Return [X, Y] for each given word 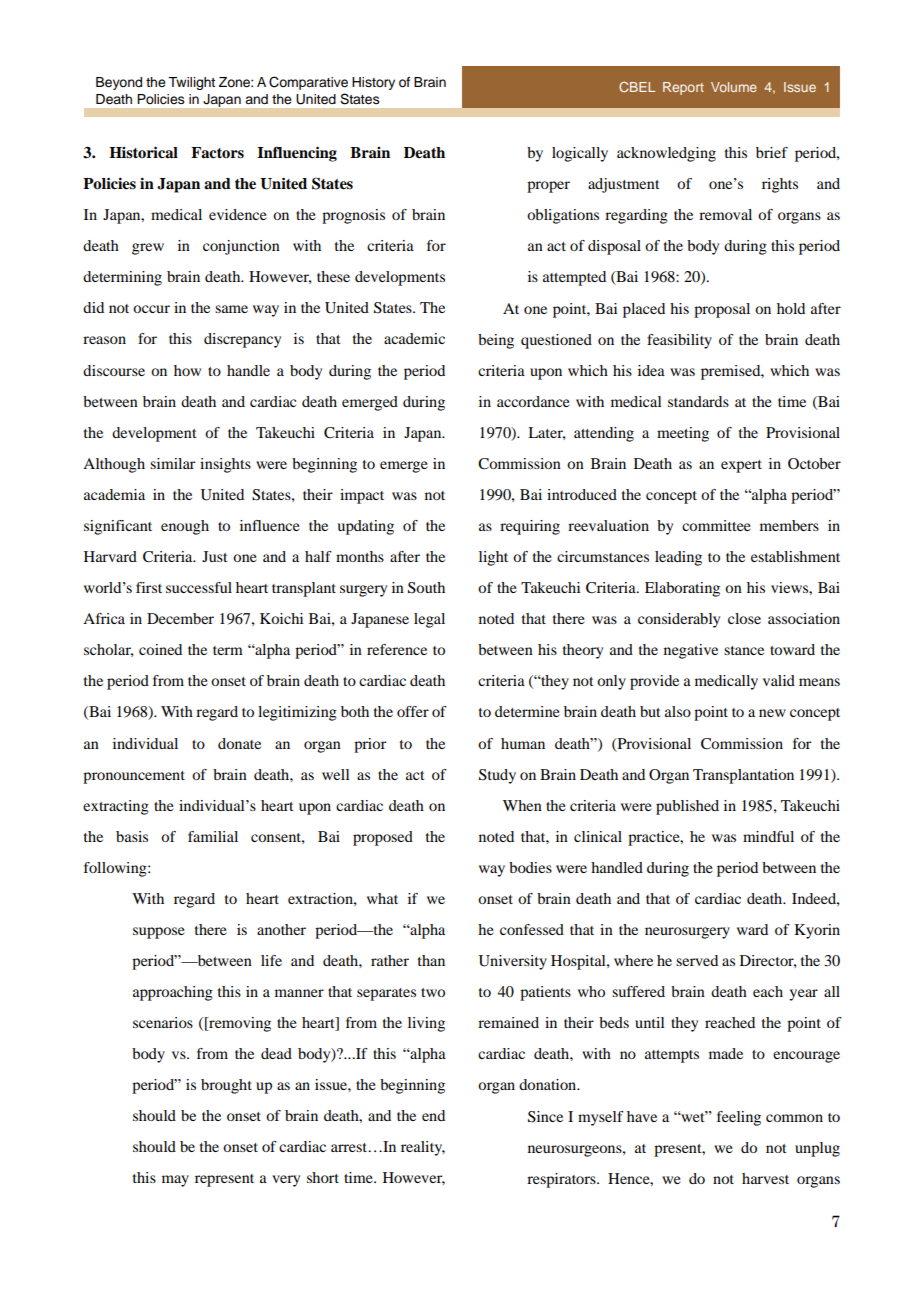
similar [172, 463]
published [687, 807]
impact [362, 496]
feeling [739, 1118]
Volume [734, 87]
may [175, 1181]
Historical [143, 152]
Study [497, 776]
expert [741, 466]
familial [213, 836]
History [373, 83]
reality [423, 1148]
